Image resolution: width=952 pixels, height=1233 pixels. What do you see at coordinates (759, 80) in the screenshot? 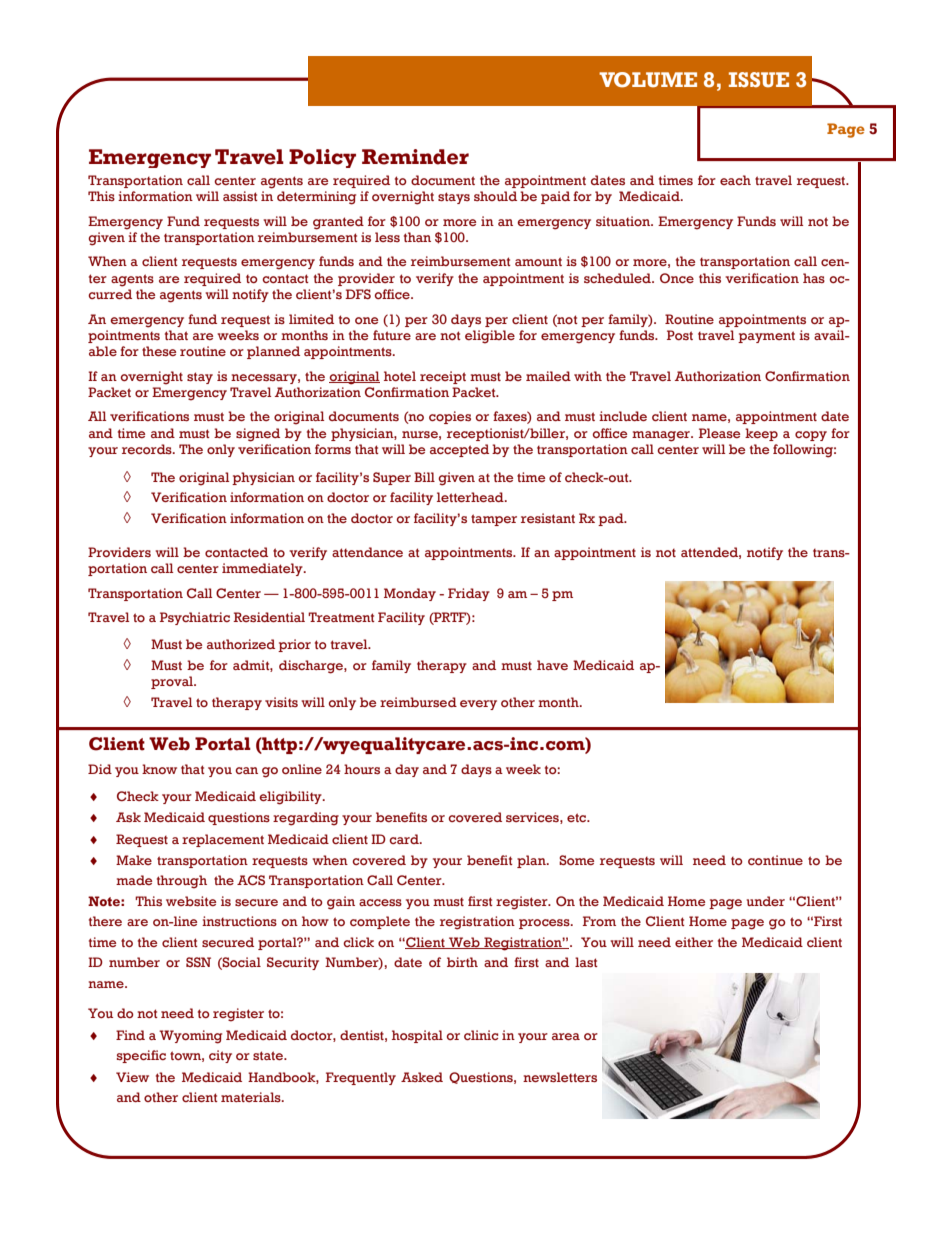
I see `ISSUE` at bounding box center [759, 80].
